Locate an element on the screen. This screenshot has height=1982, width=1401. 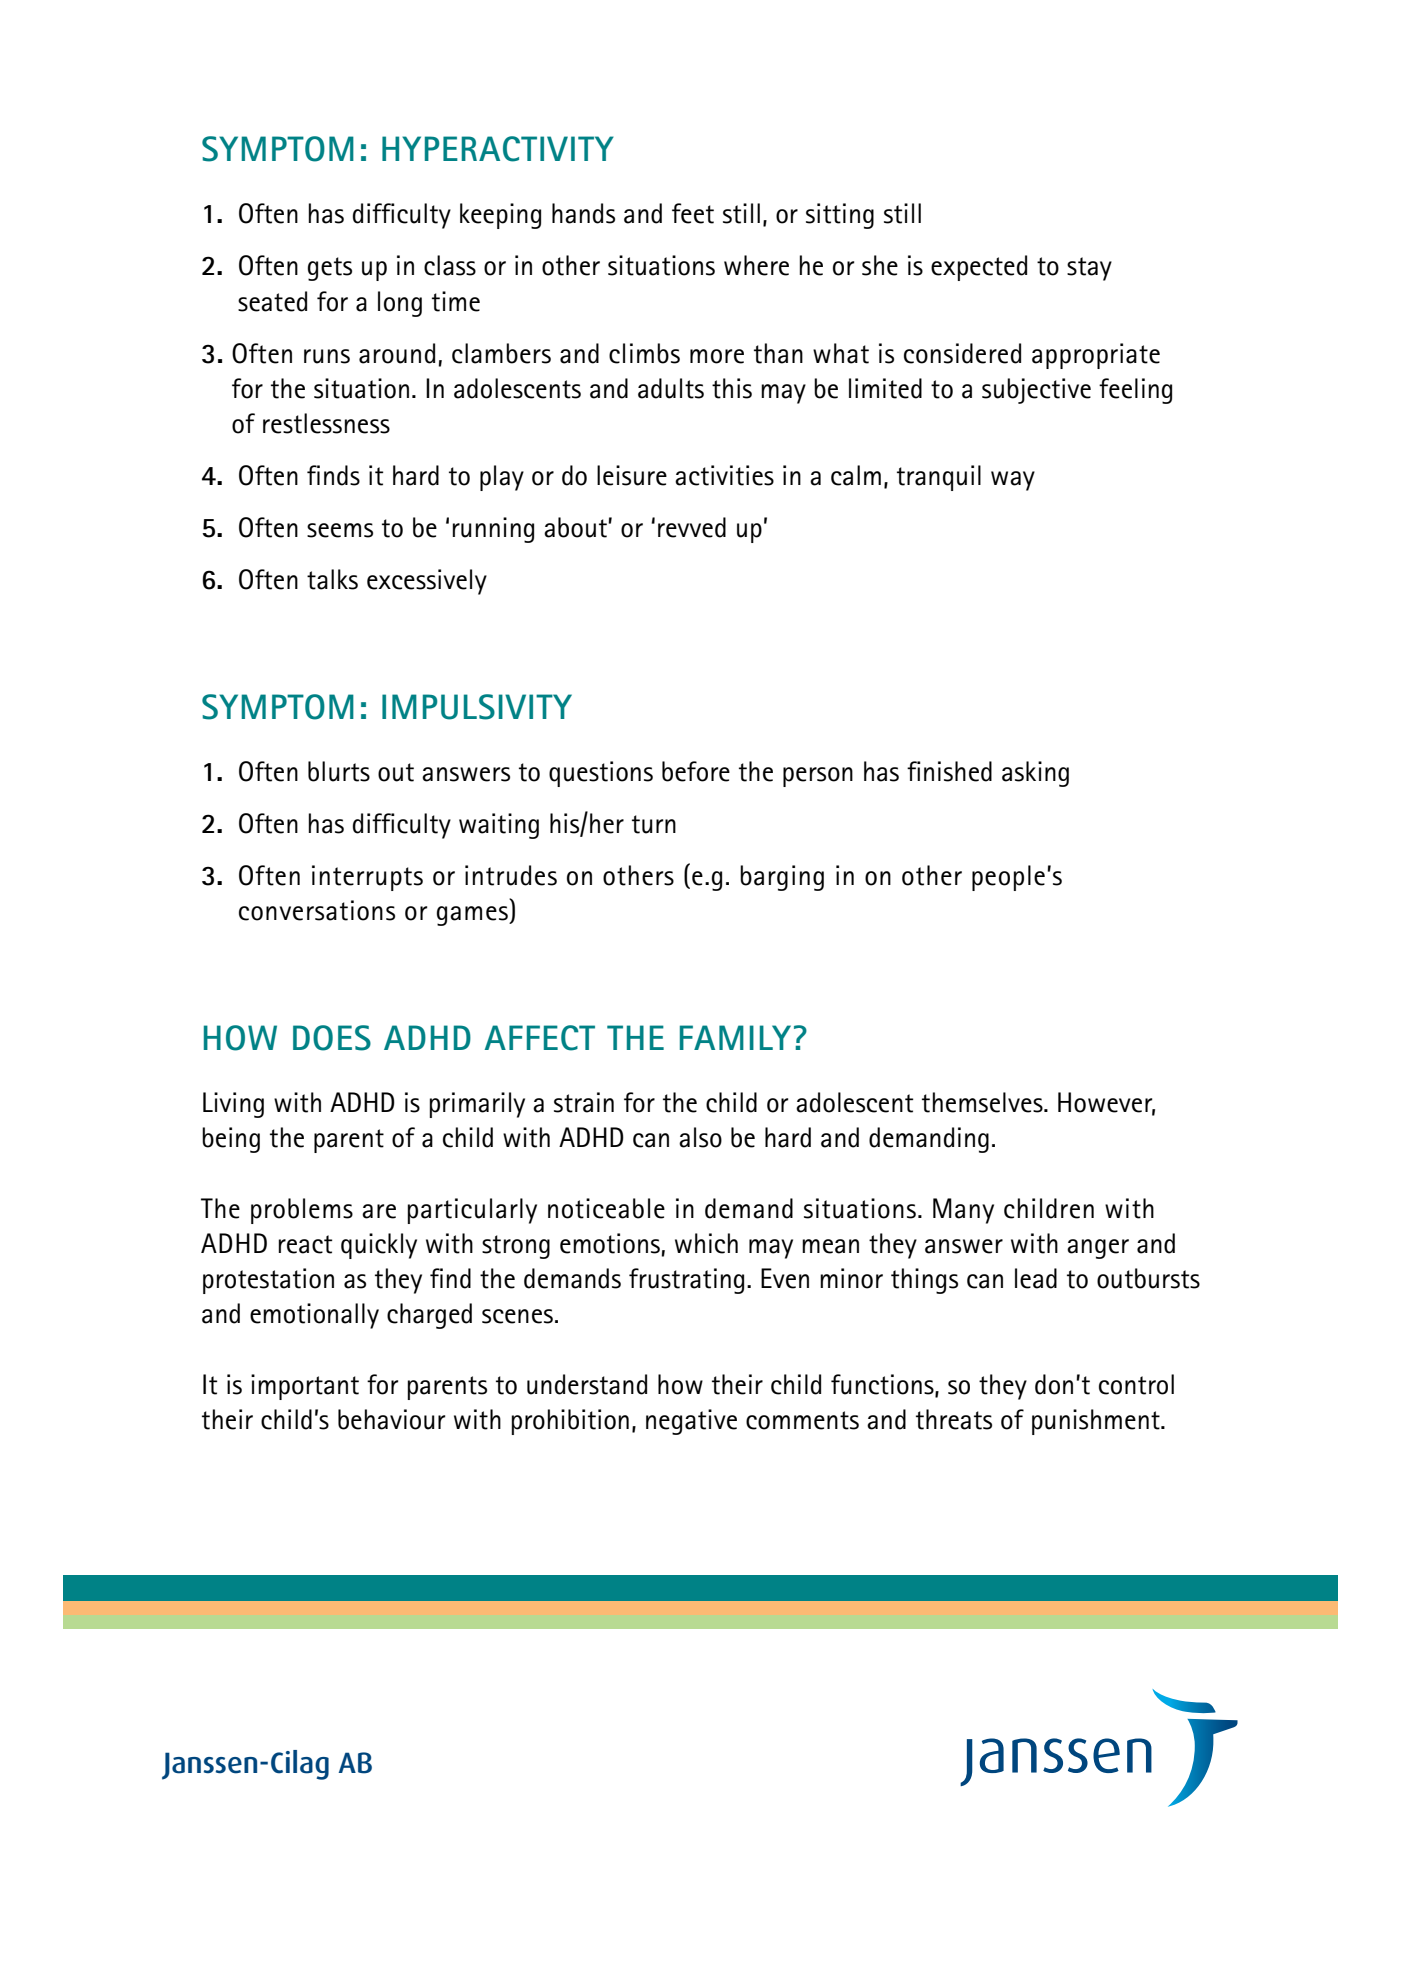
way is located at coordinates (1013, 481).
